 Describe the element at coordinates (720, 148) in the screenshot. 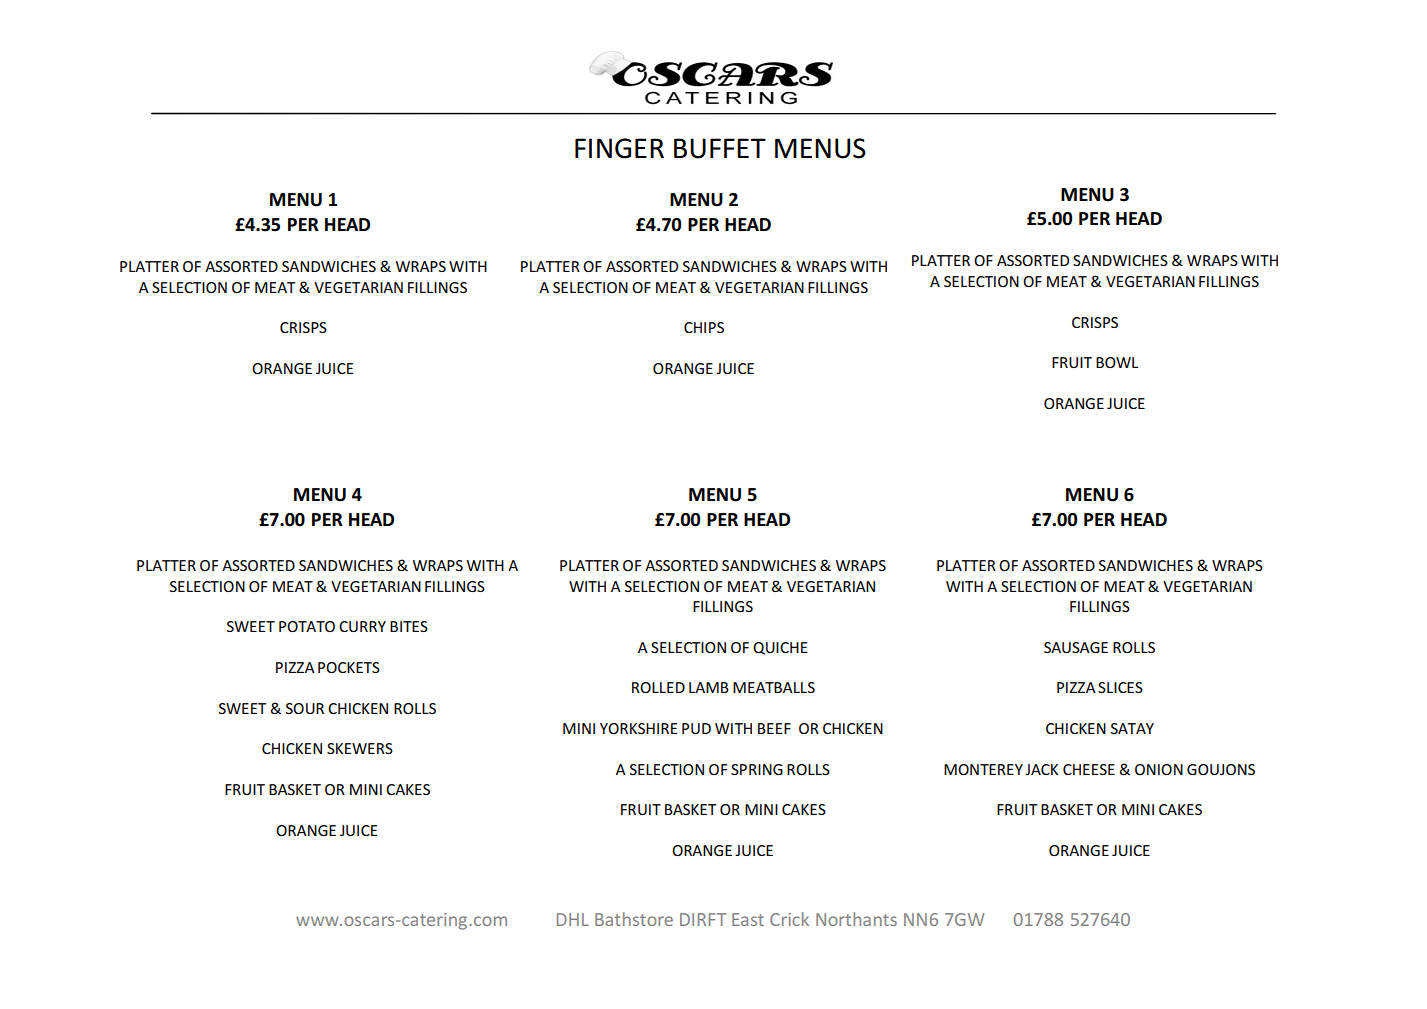

I see `BUFFET` at that location.
